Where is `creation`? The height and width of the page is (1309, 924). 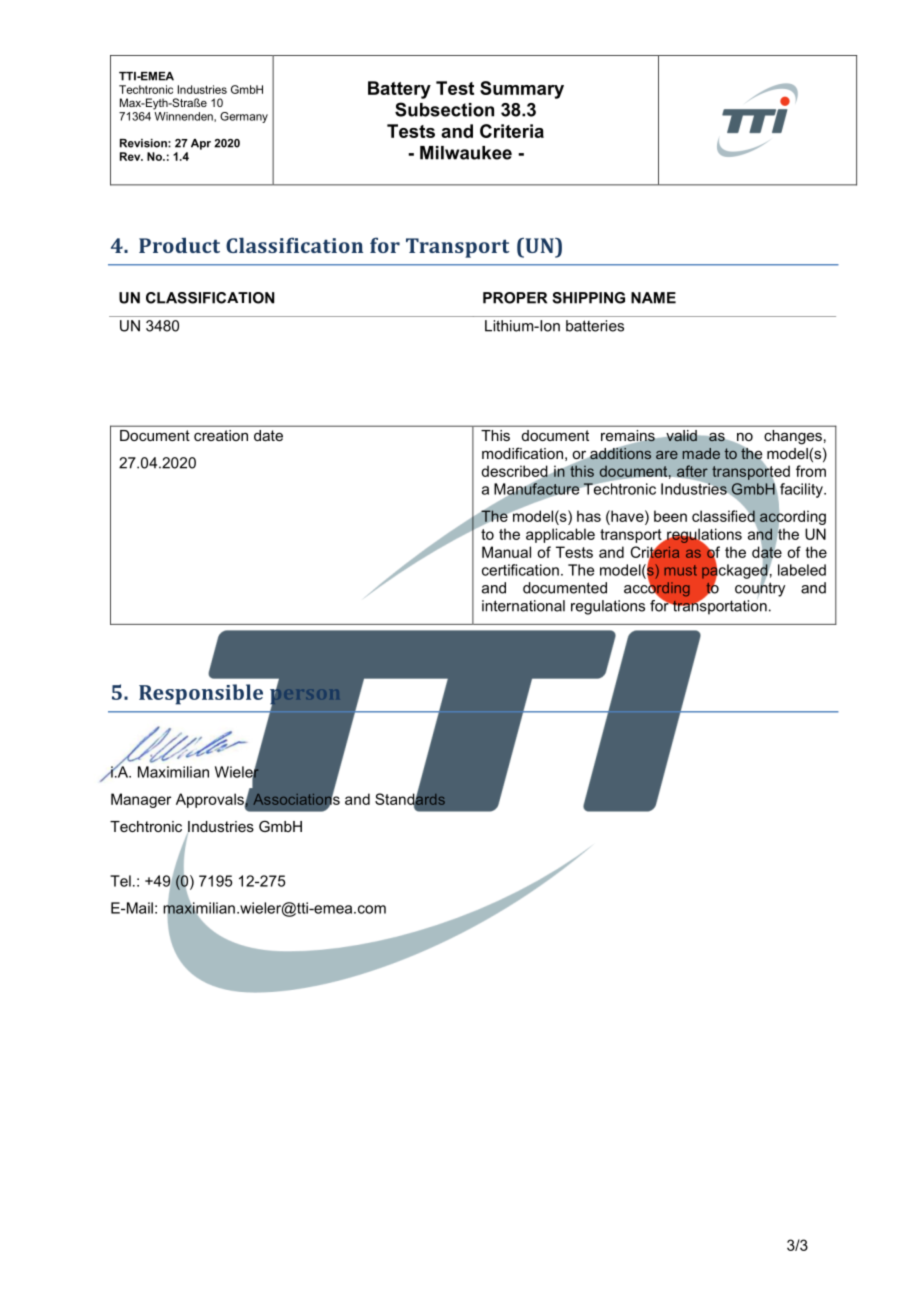 creation is located at coordinates (221, 435).
